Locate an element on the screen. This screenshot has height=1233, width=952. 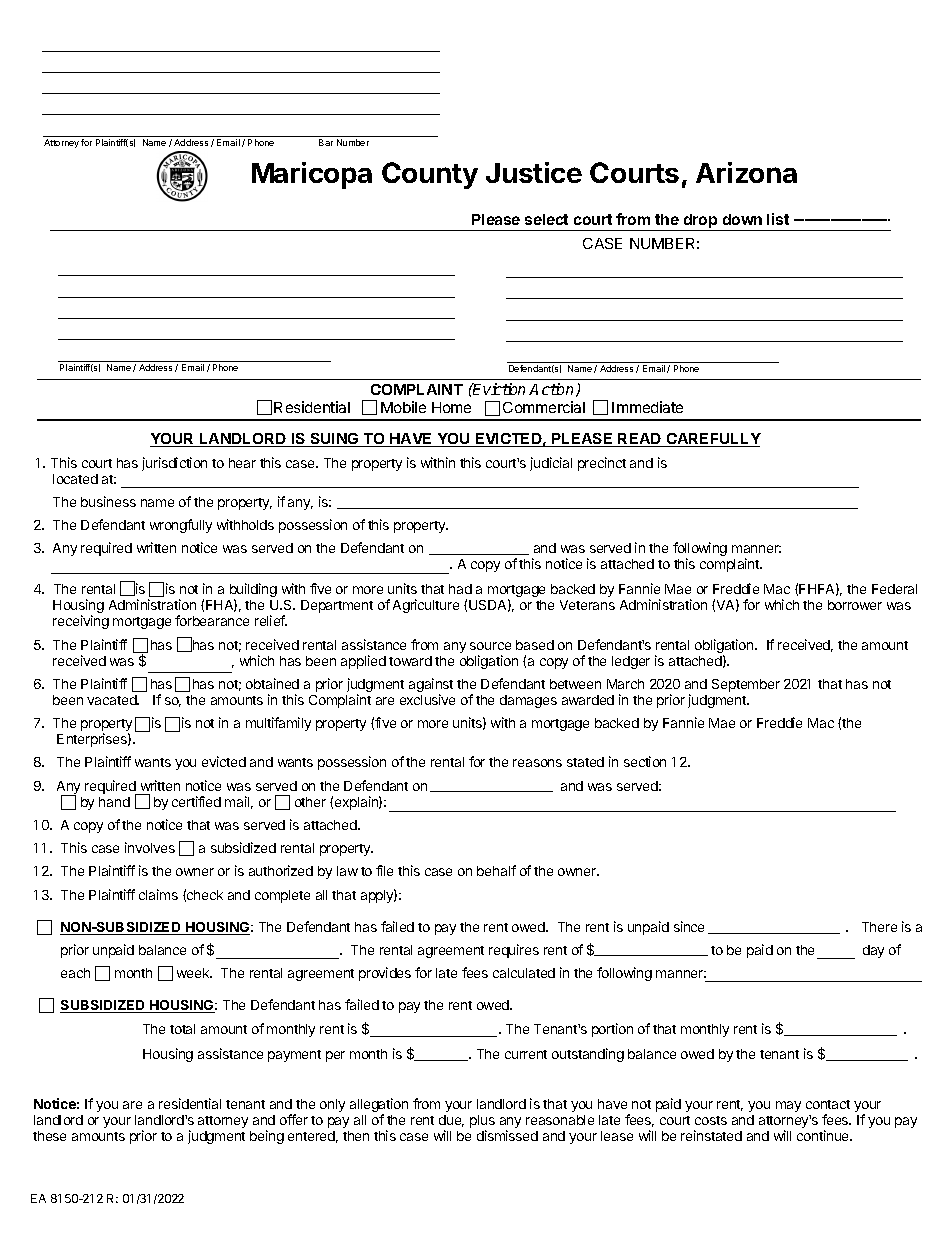
borrower is located at coordinates (855, 605).
